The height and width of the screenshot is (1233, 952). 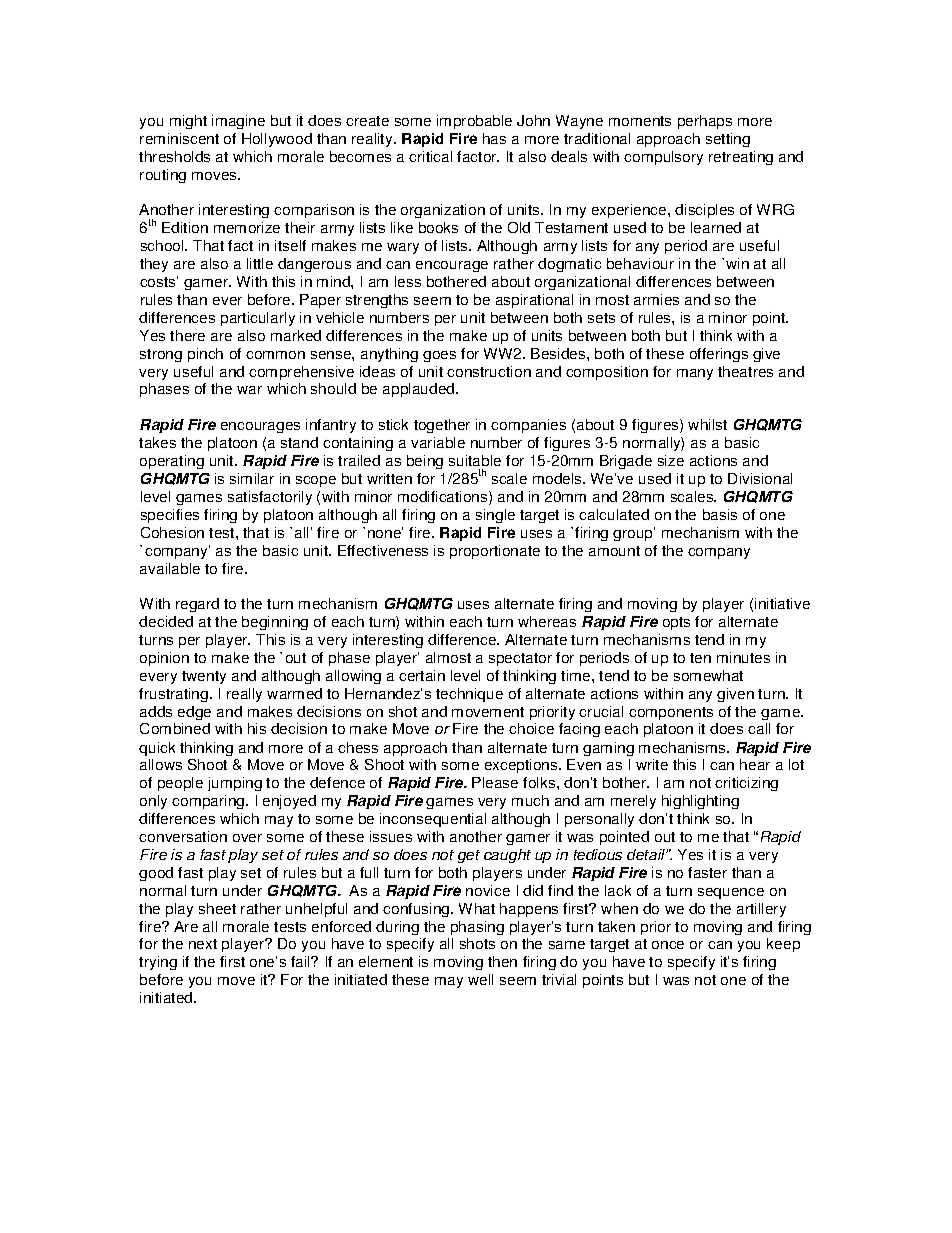 What do you see at coordinates (474, 122) in the screenshot?
I see `improbable` at bounding box center [474, 122].
